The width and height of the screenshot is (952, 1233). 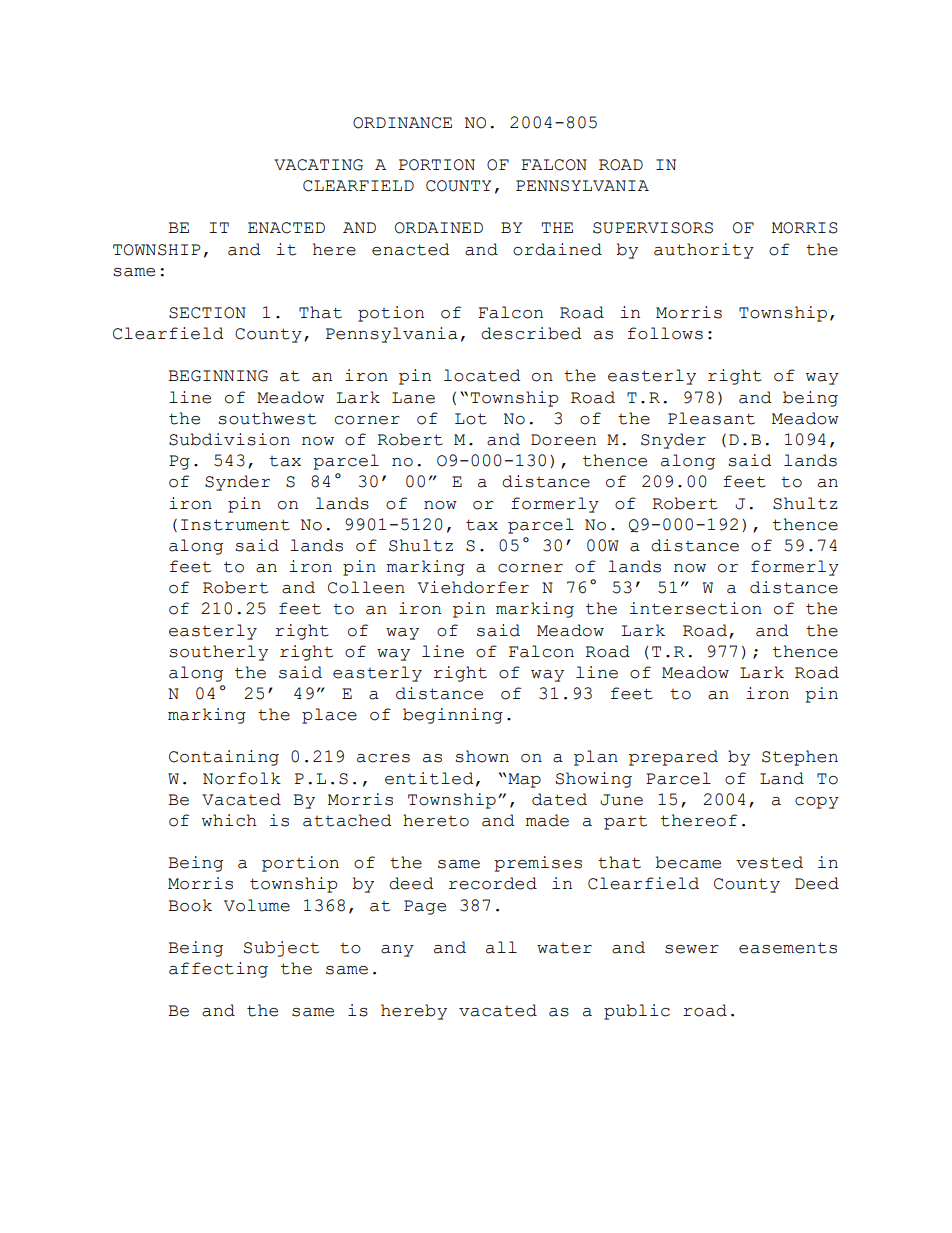 What do you see at coordinates (218, 970) in the screenshot?
I see `affecting` at bounding box center [218, 970].
